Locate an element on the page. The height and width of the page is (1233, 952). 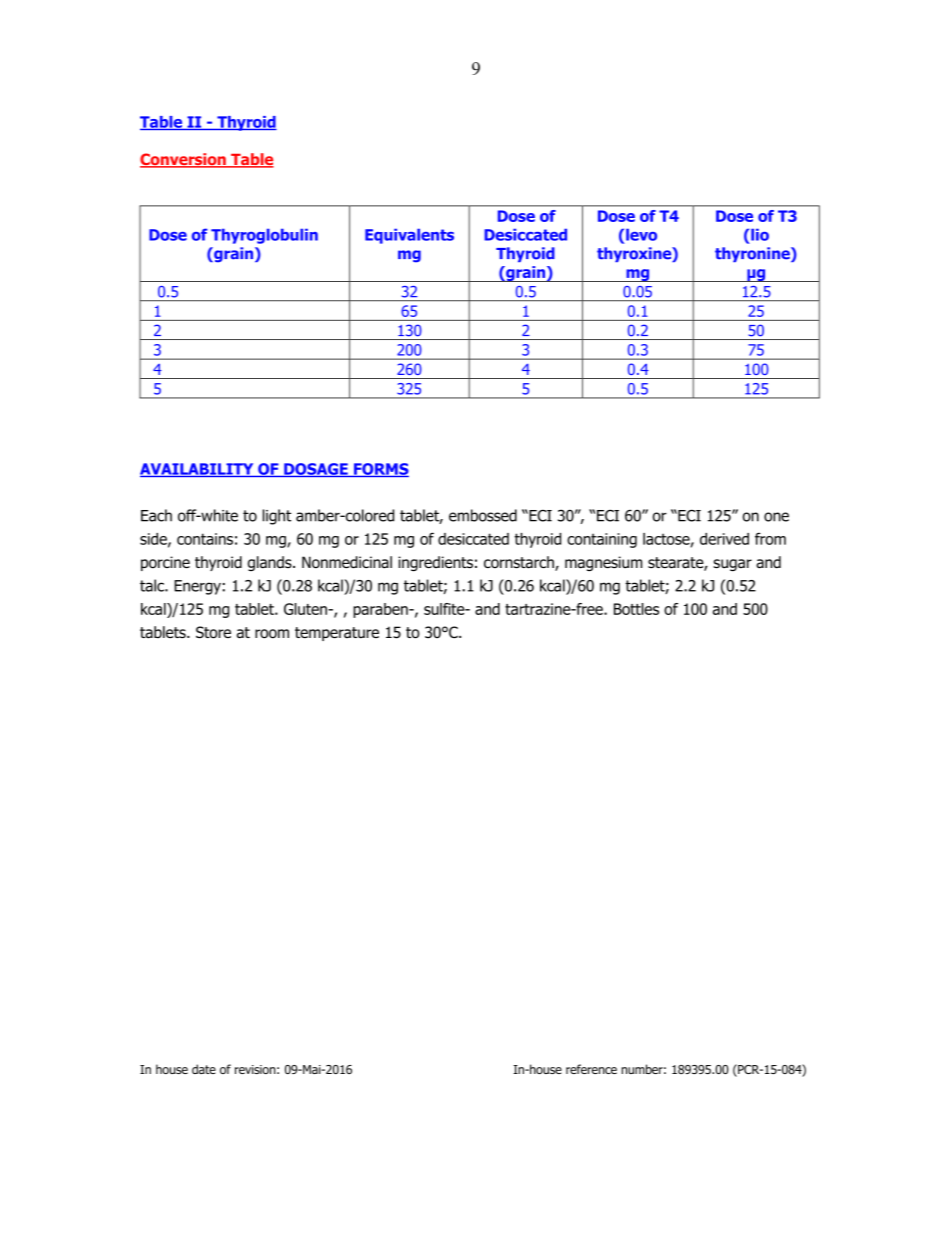
levo is located at coordinates (641, 235).
